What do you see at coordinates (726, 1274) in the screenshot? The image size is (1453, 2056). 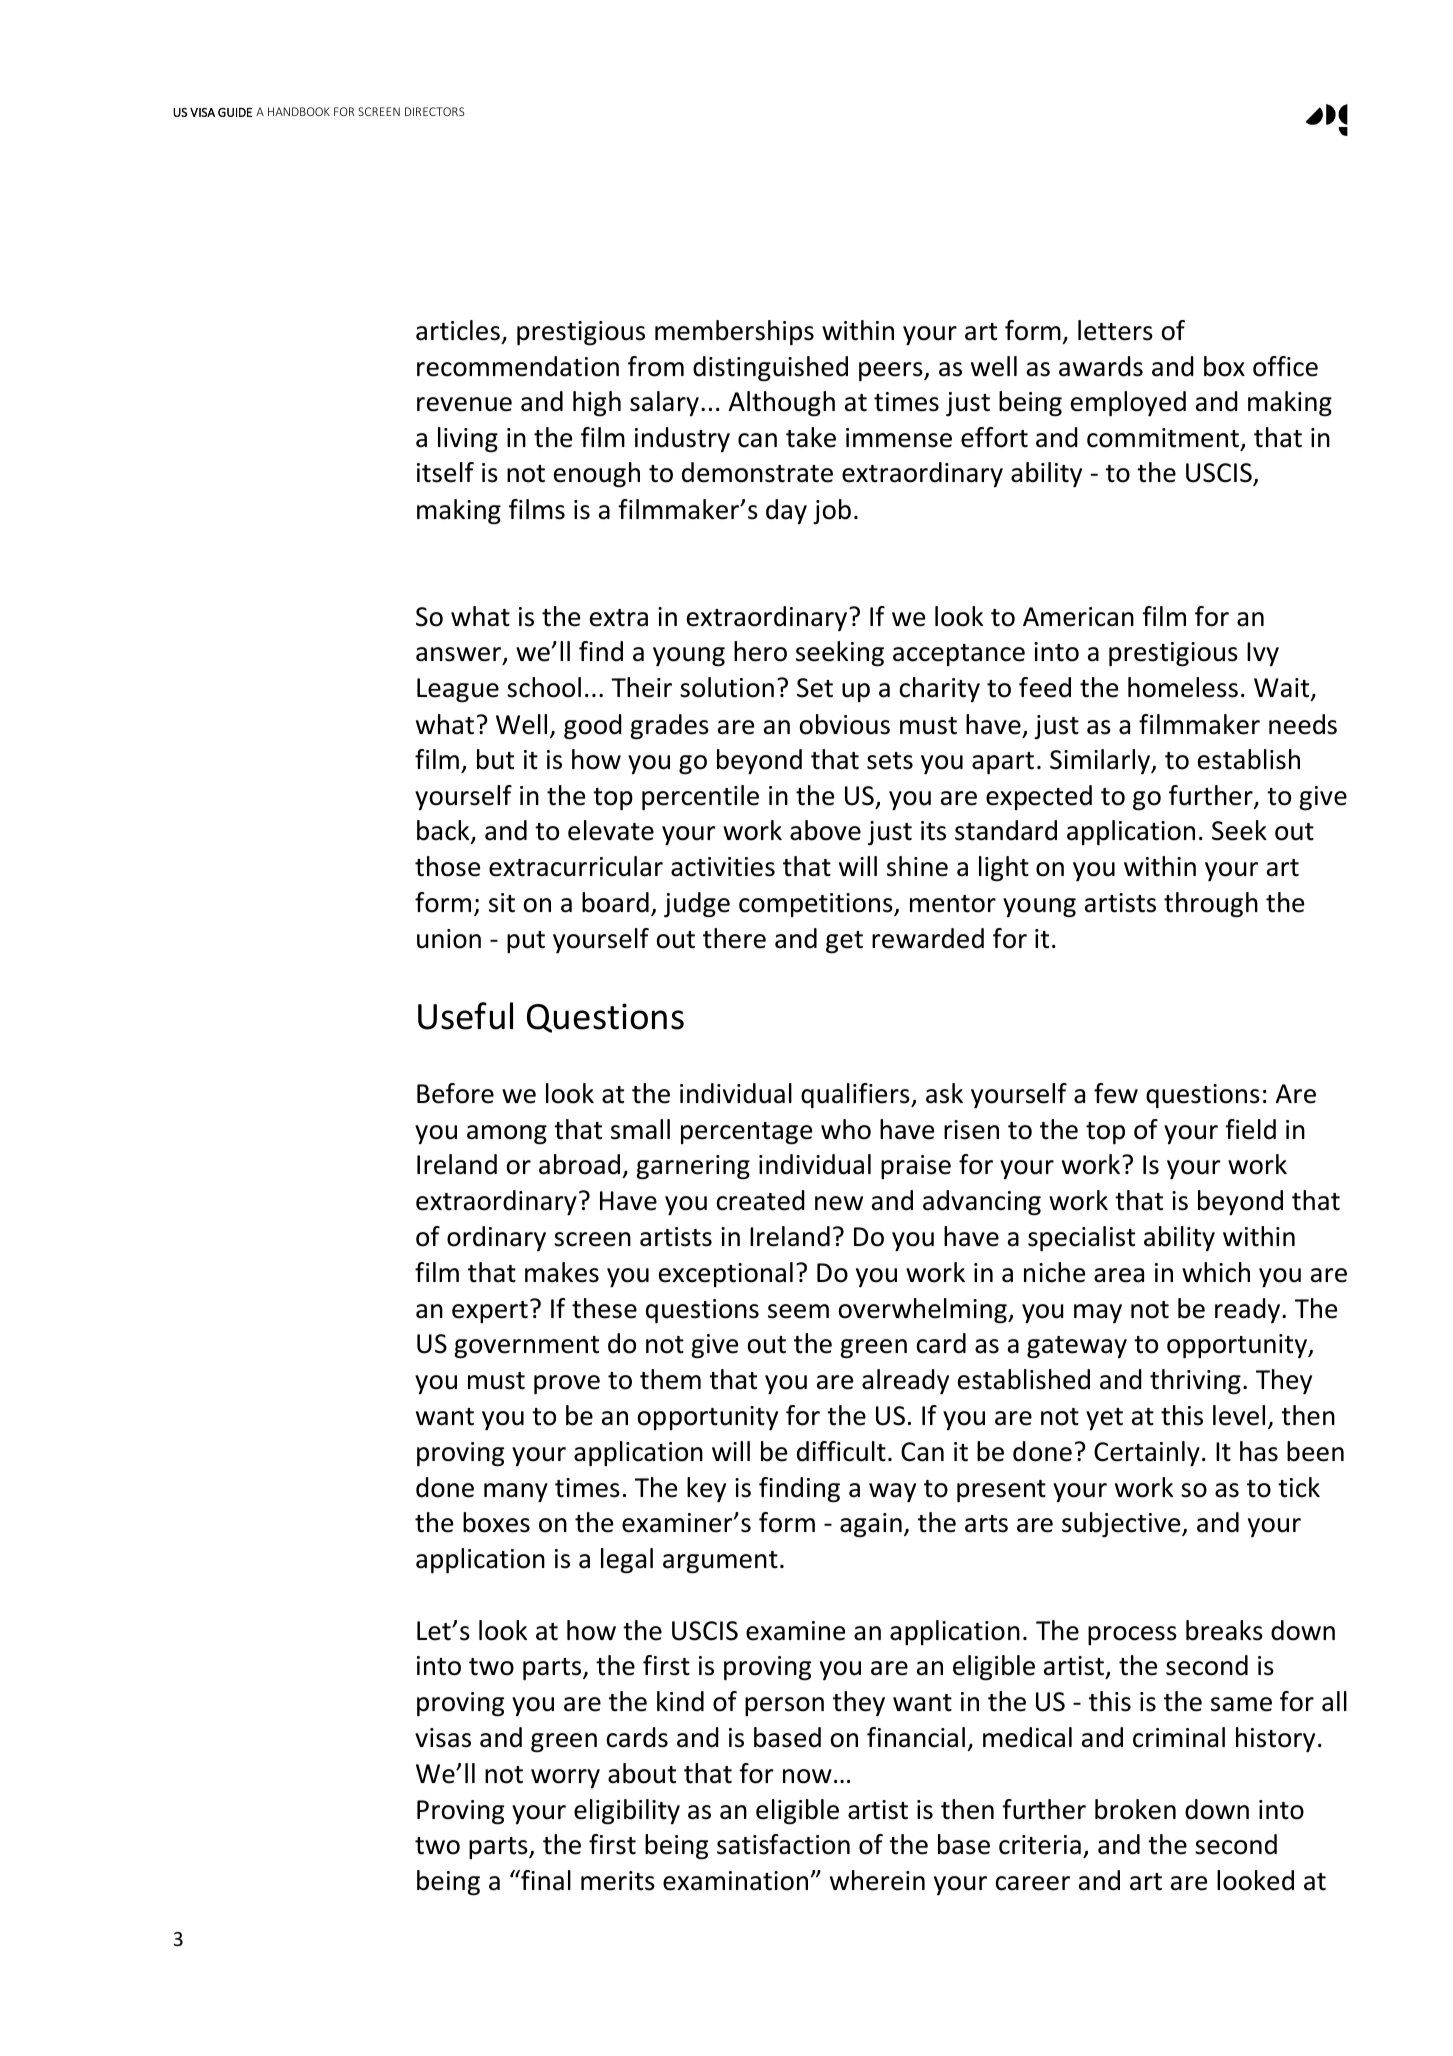 I see `exceptional` at bounding box center [726, 1274].
